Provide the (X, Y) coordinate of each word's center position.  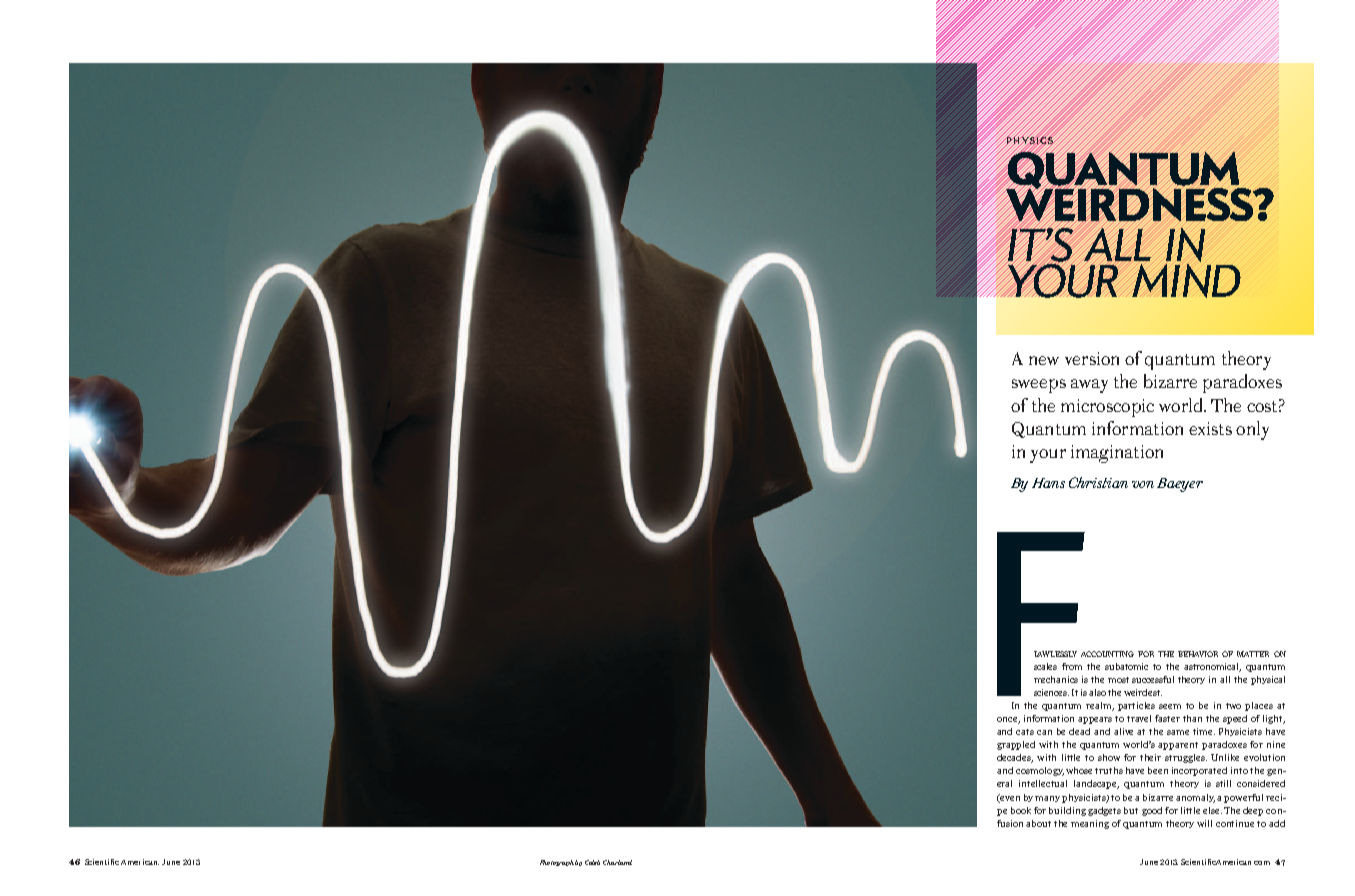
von (1143, 484)
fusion (1012, 823)
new (1044, 360)
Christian (1098, 482)
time (1204, 731)
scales (1045, 666)
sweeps (1039, 386)
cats (1025, 732)
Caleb (592, 862)
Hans (1048, 483)
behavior (1198, 654)
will (1204, 823)
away (1089, 386)
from (1072, 666)
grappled (1016, 745)
